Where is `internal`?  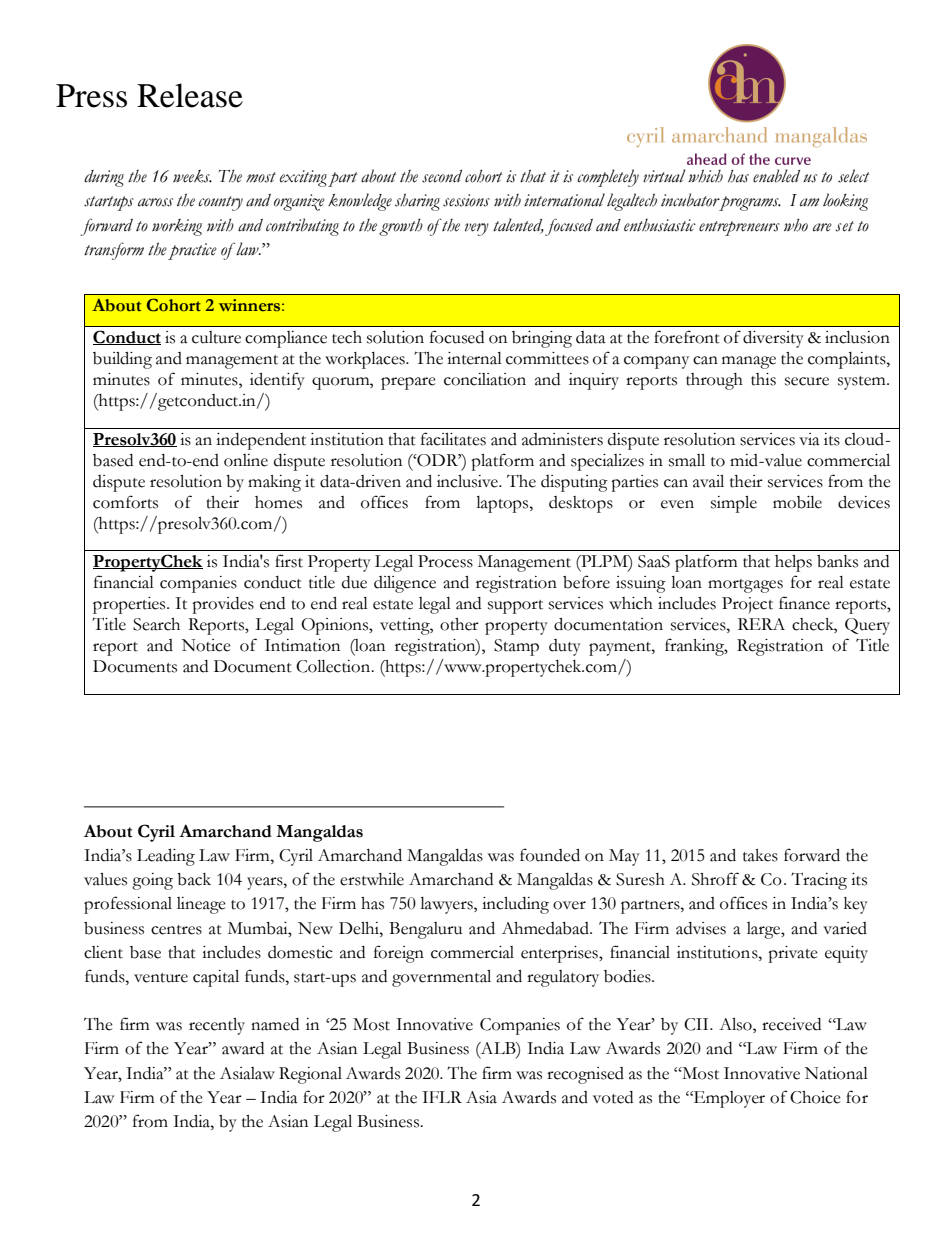 internal is located at coordinates (474, 358).
